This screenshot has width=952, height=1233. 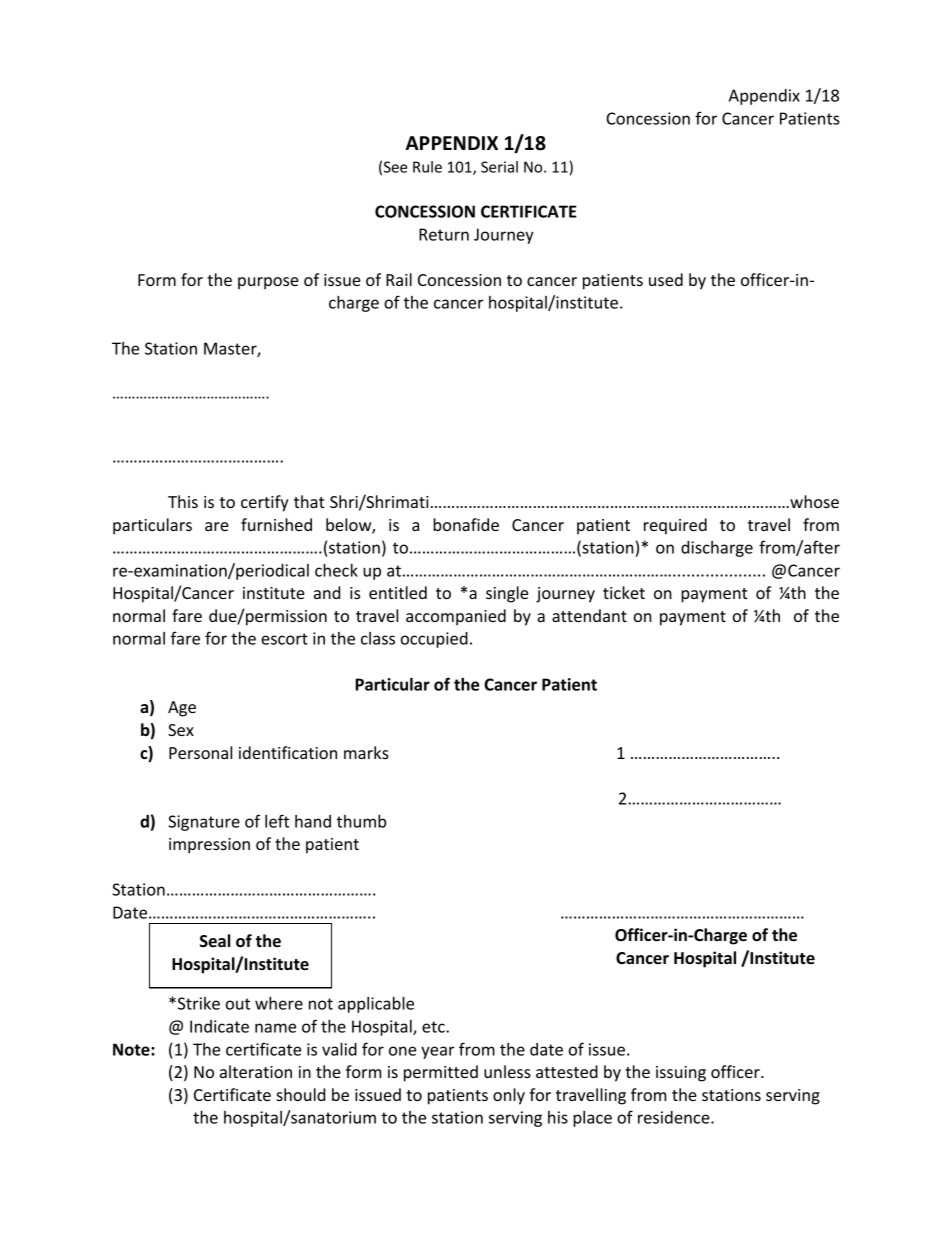 What do you see at coordinates (589, 615) in the screenshot?
I see `attendant` at bounding box center [589, 615].
